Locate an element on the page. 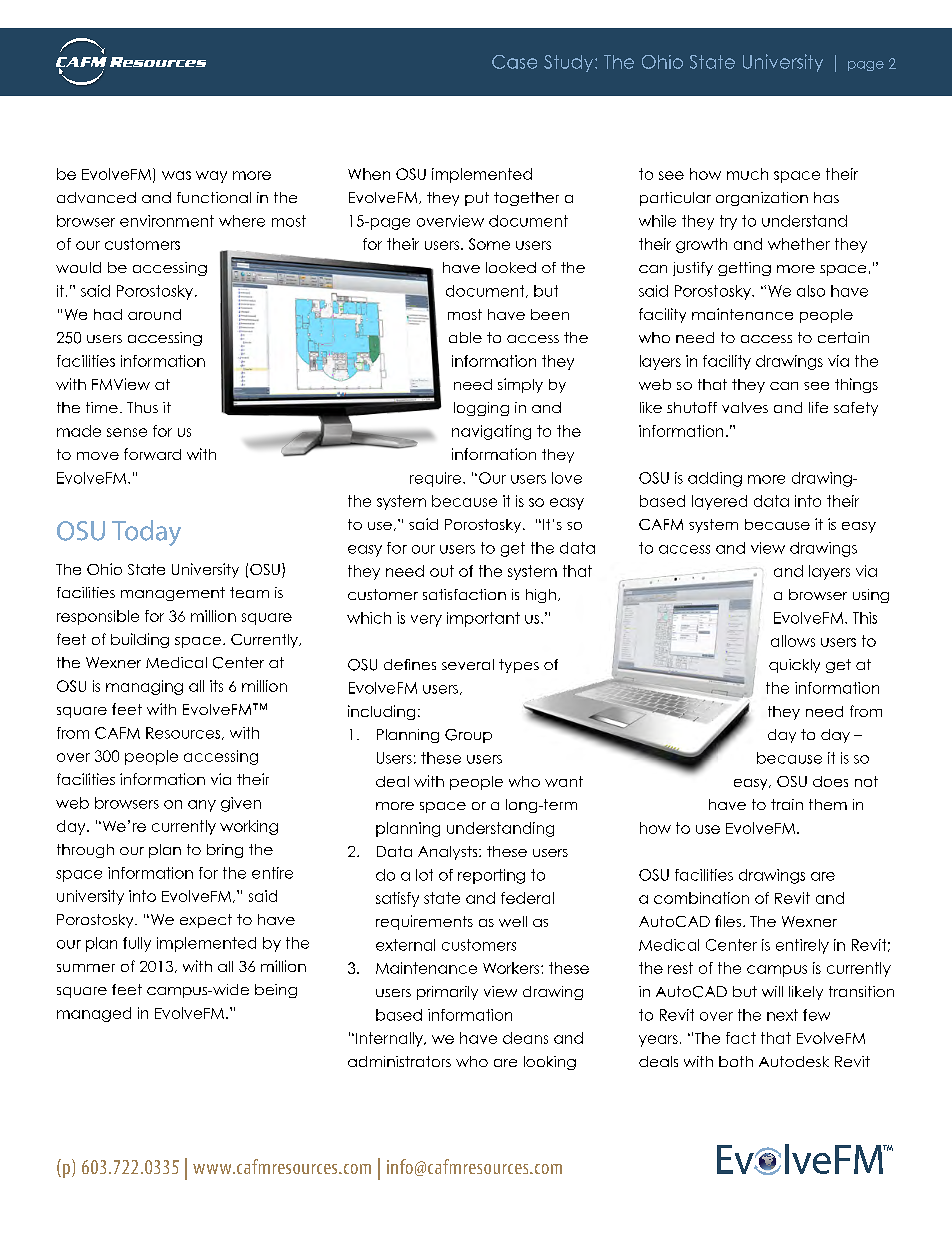 The height and width of the page is (1233, 952). out is located at coordinates (442, 571).
